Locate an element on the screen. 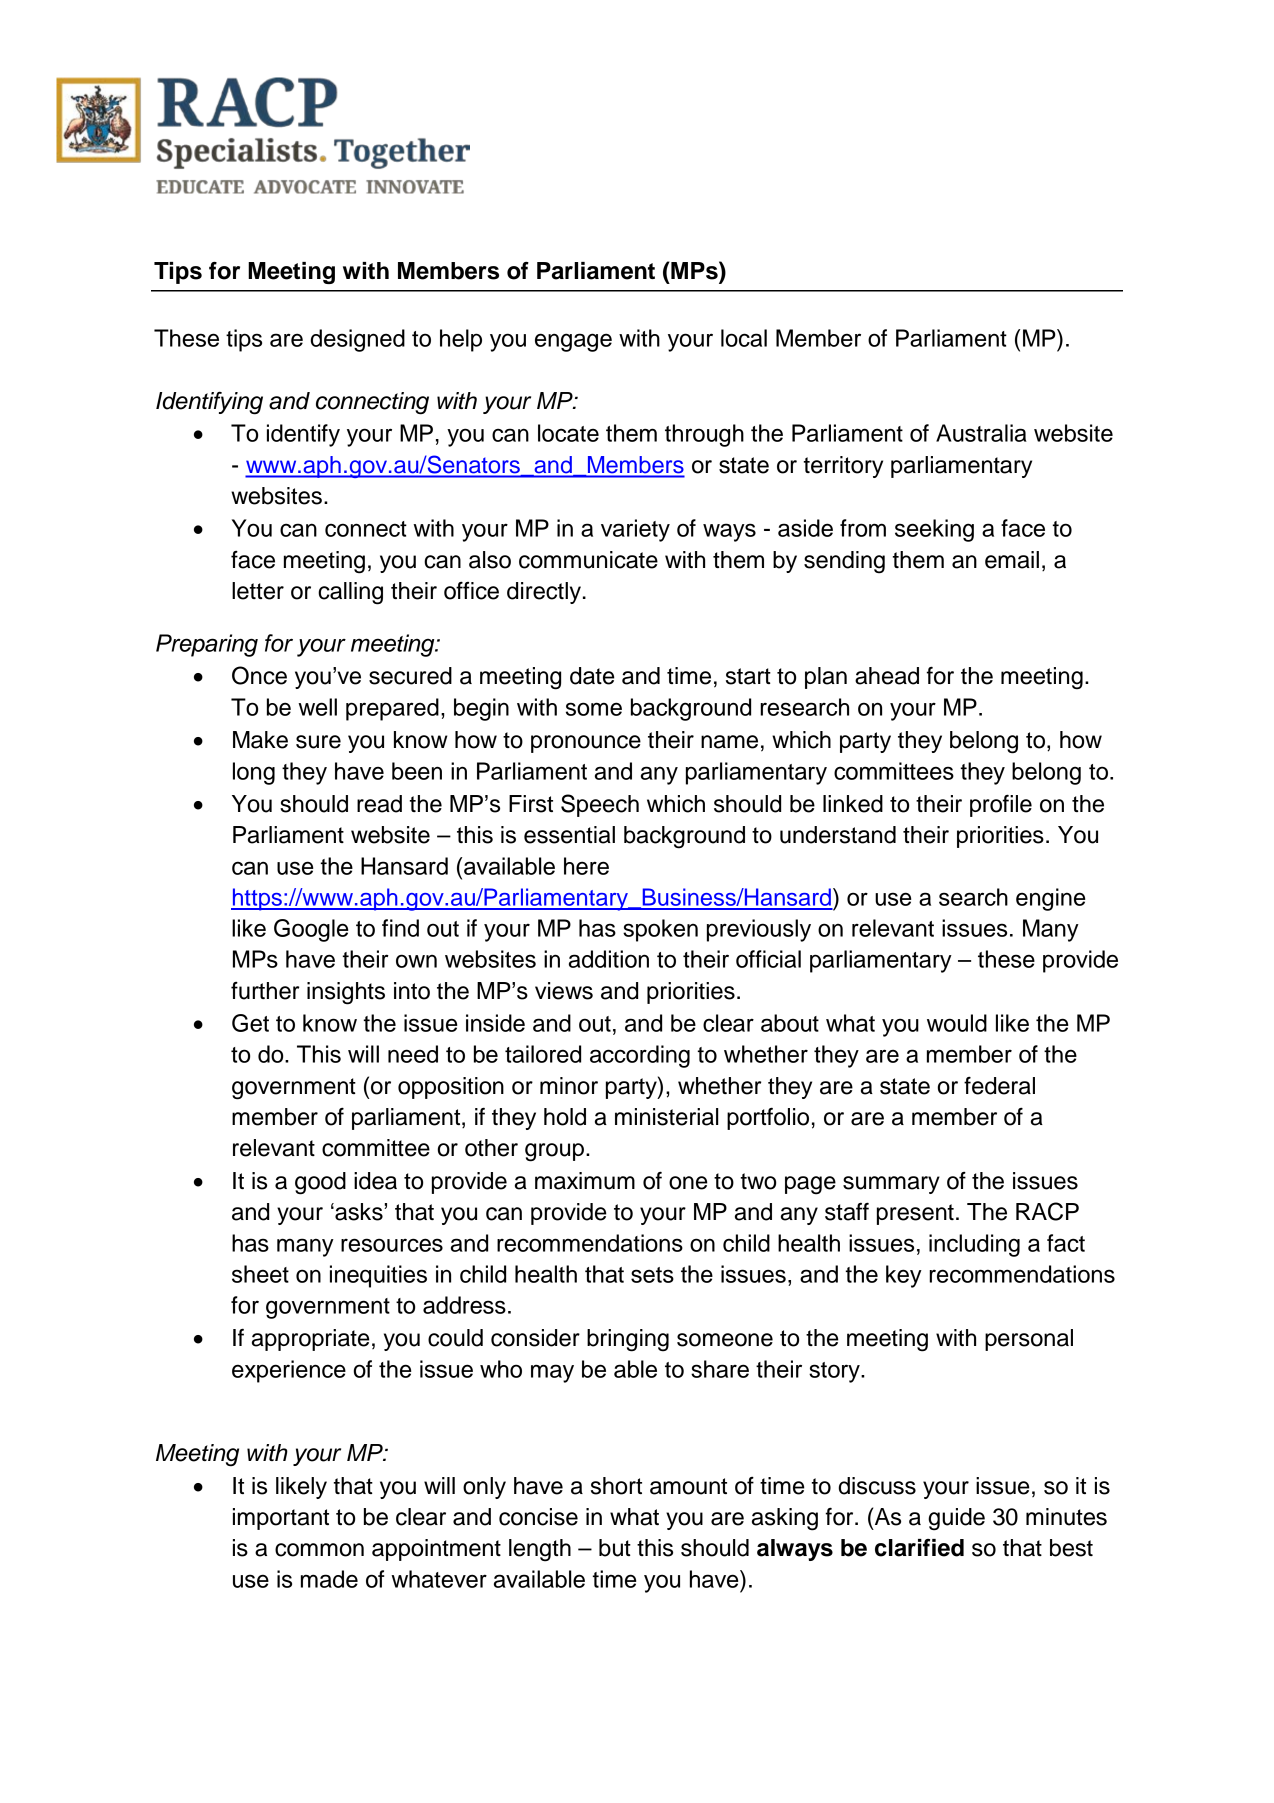  would is located at coordinates (957, 1023).
